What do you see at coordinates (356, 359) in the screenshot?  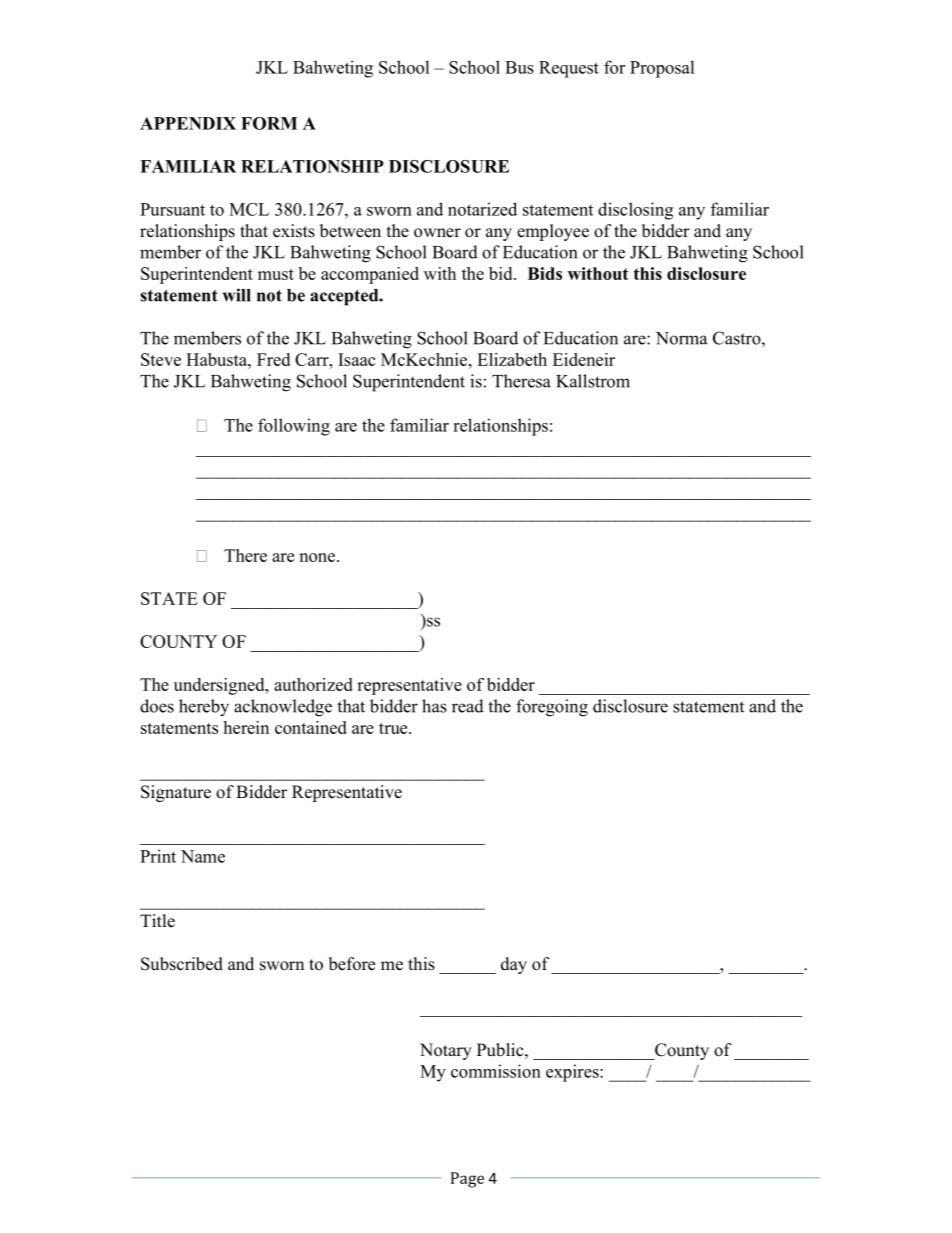 I see `Isaac` at bounding box center [356, 359].
